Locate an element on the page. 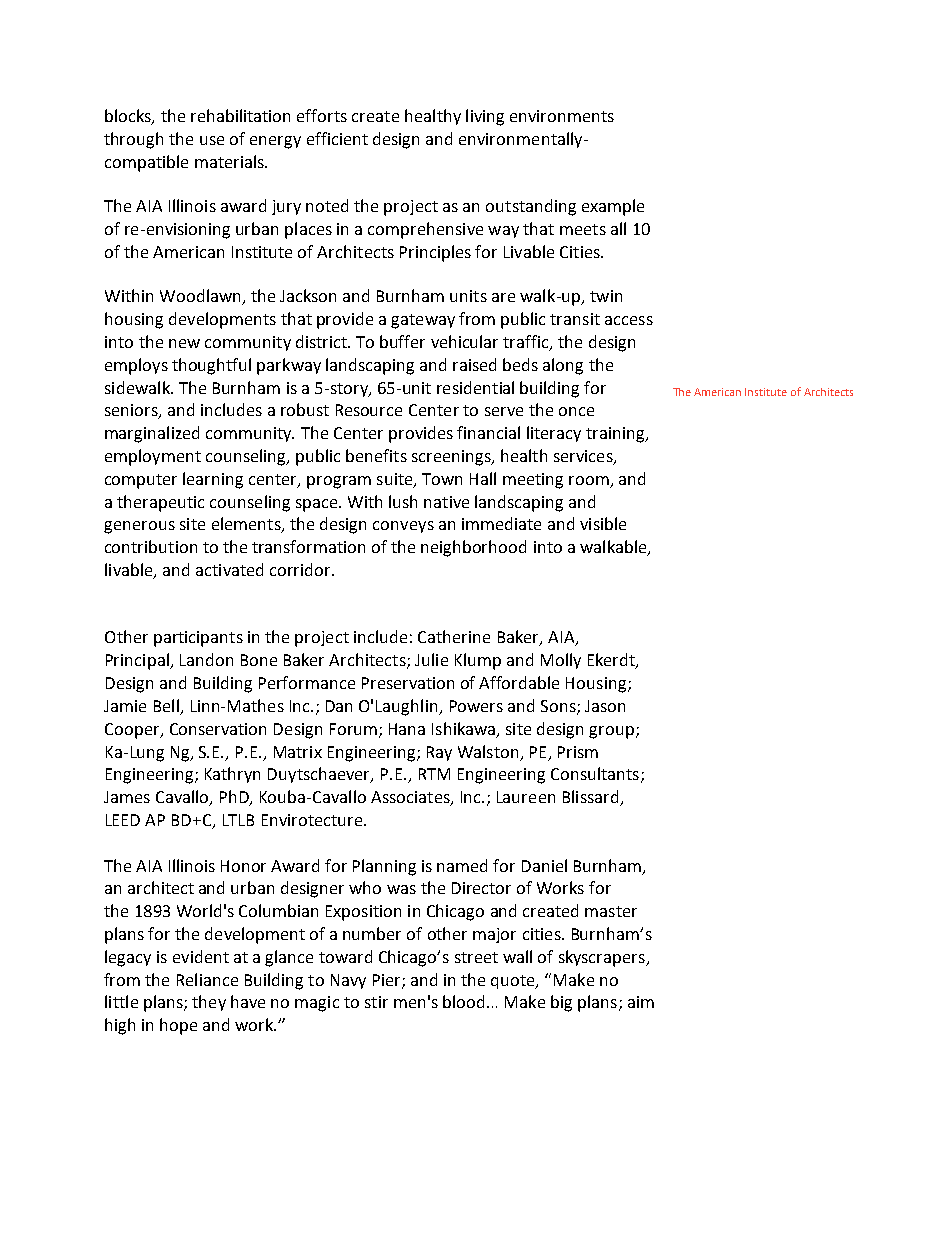 The width and height of the document is (952, 1233). environments is located at coordinates (562, 116).
